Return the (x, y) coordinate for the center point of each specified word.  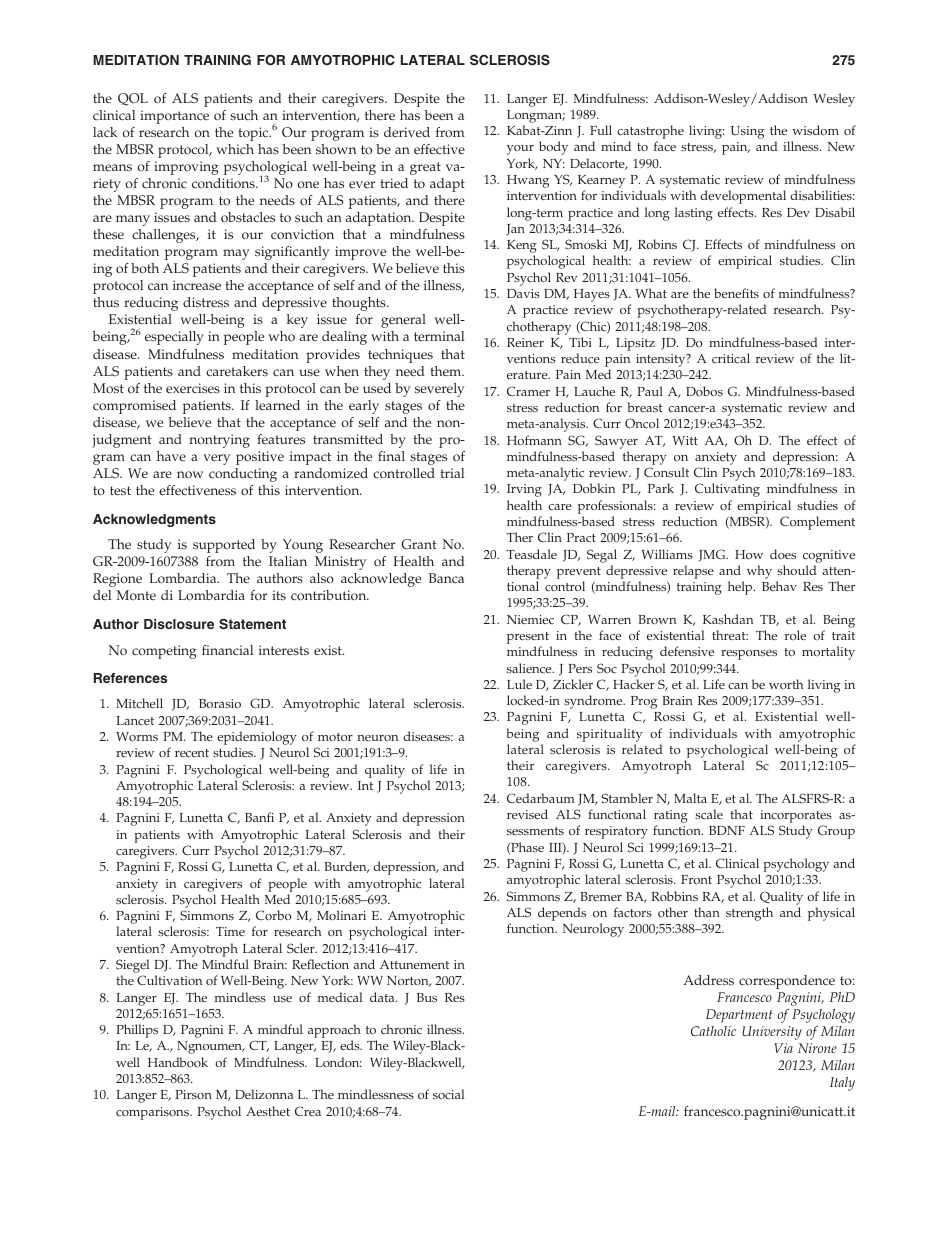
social (448, 1094)
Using (747, 132)
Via (783, 1048)
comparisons (153, 1113)
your (520, 150)
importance (174, 117)
